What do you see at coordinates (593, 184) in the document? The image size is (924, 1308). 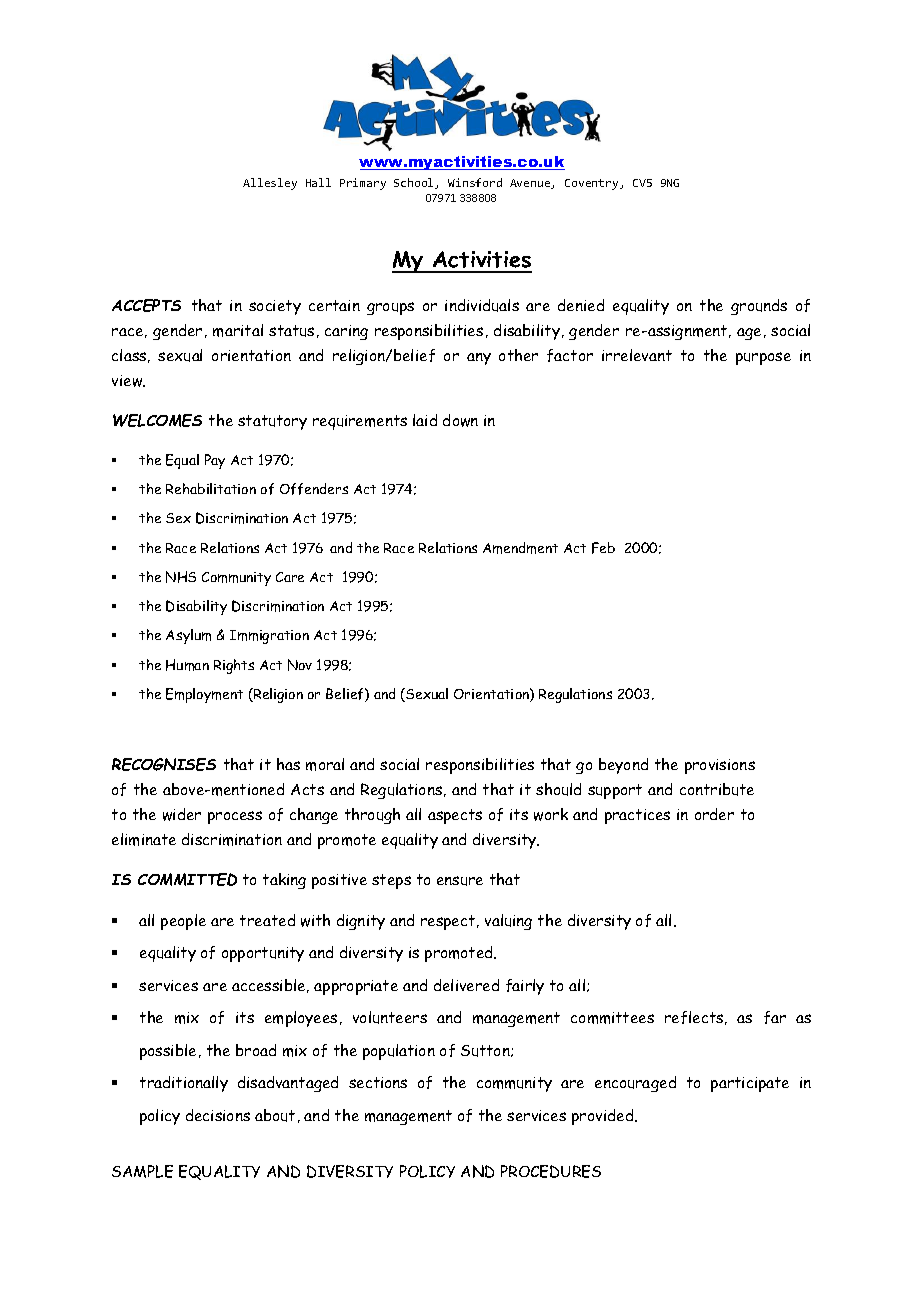 I see `Coventry` at bounding box center [593, 184].
